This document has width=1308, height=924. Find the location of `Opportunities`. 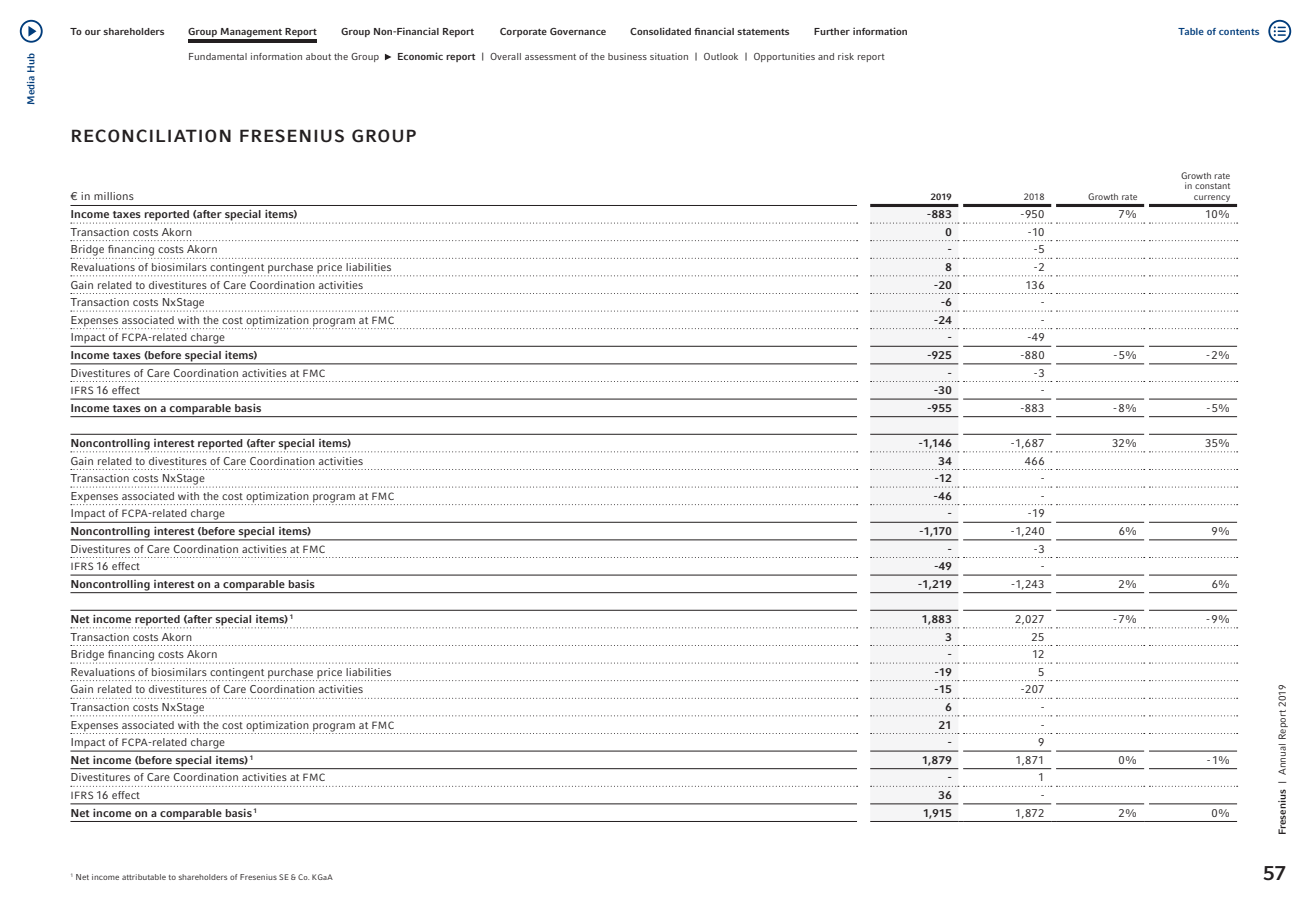

Opportunities is located at coordinates (784, 57).
